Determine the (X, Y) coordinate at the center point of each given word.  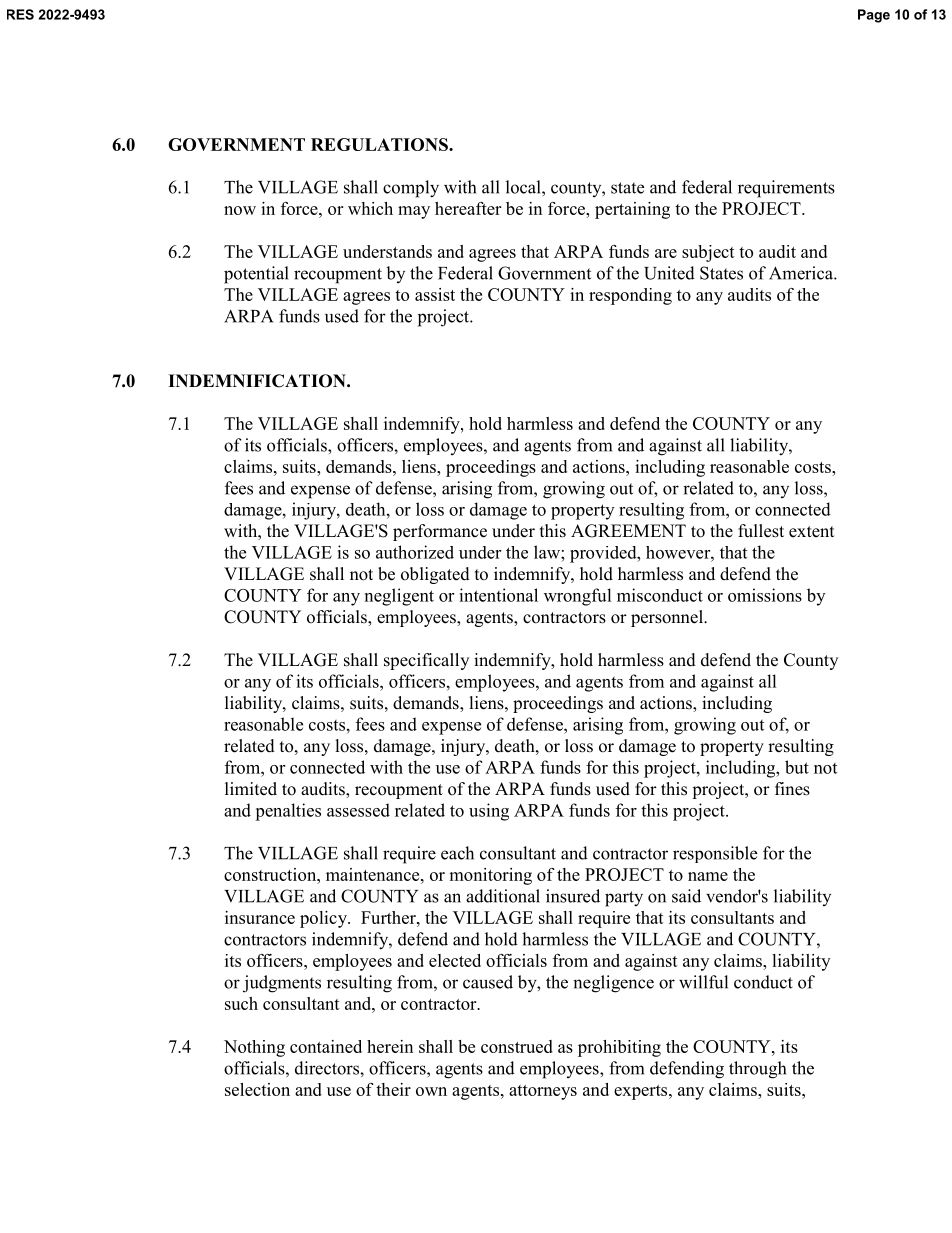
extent (811, 532)
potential (256, 275)
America (802, 273)
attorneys (543, 1092)
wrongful (578, 597)
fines (792, 789)
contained (326, 1046)
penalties (288, 812)
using (489, 812)
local (524, 187)
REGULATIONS (380, 144)
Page (874, 16)
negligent (399, 597)
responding (630, 296)
